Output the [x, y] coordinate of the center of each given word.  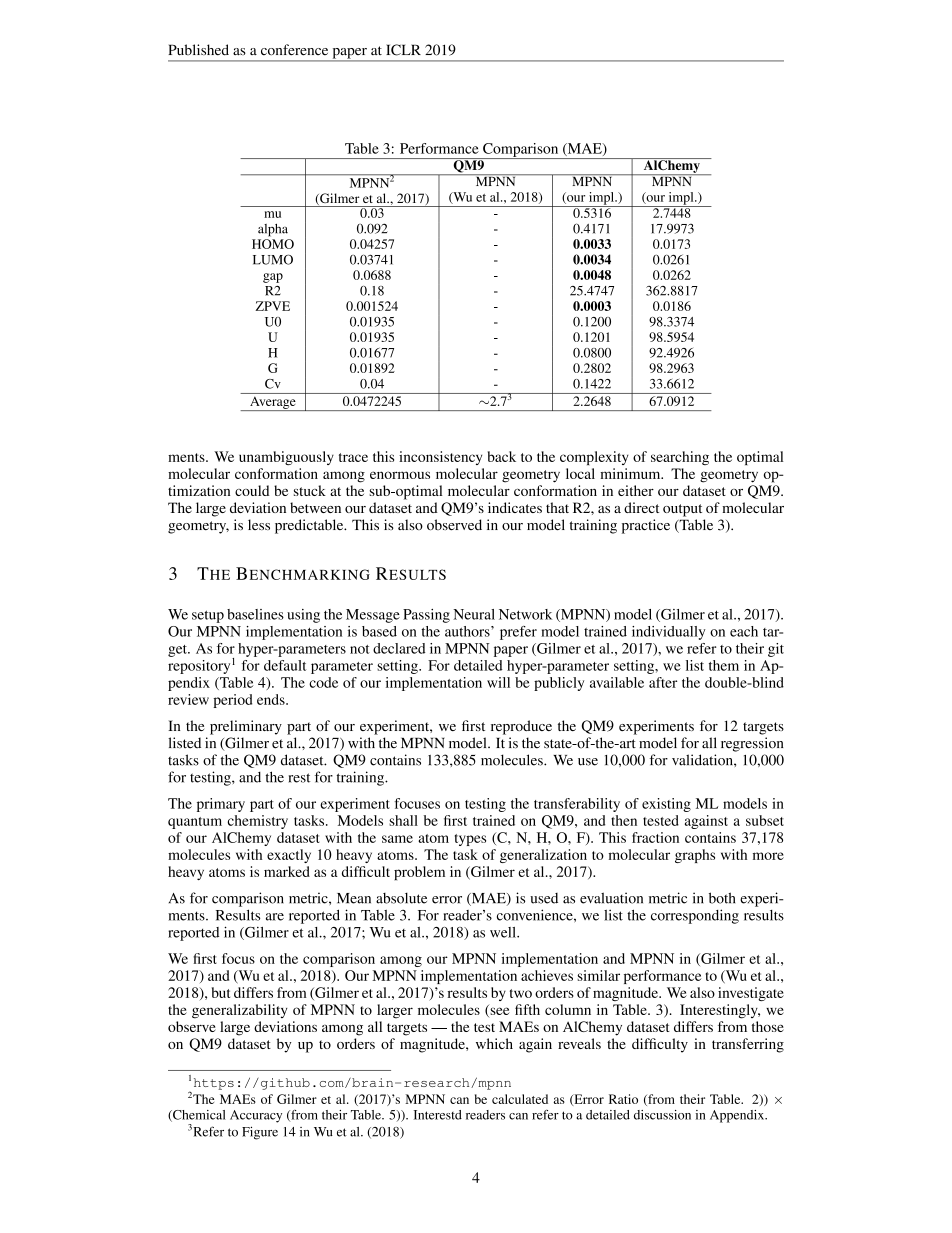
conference [294, 50]
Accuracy [256, 1116]
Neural [474, 614]
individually [668, 633]
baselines [255, 614]
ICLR [403, 50]
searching [680, 458]
